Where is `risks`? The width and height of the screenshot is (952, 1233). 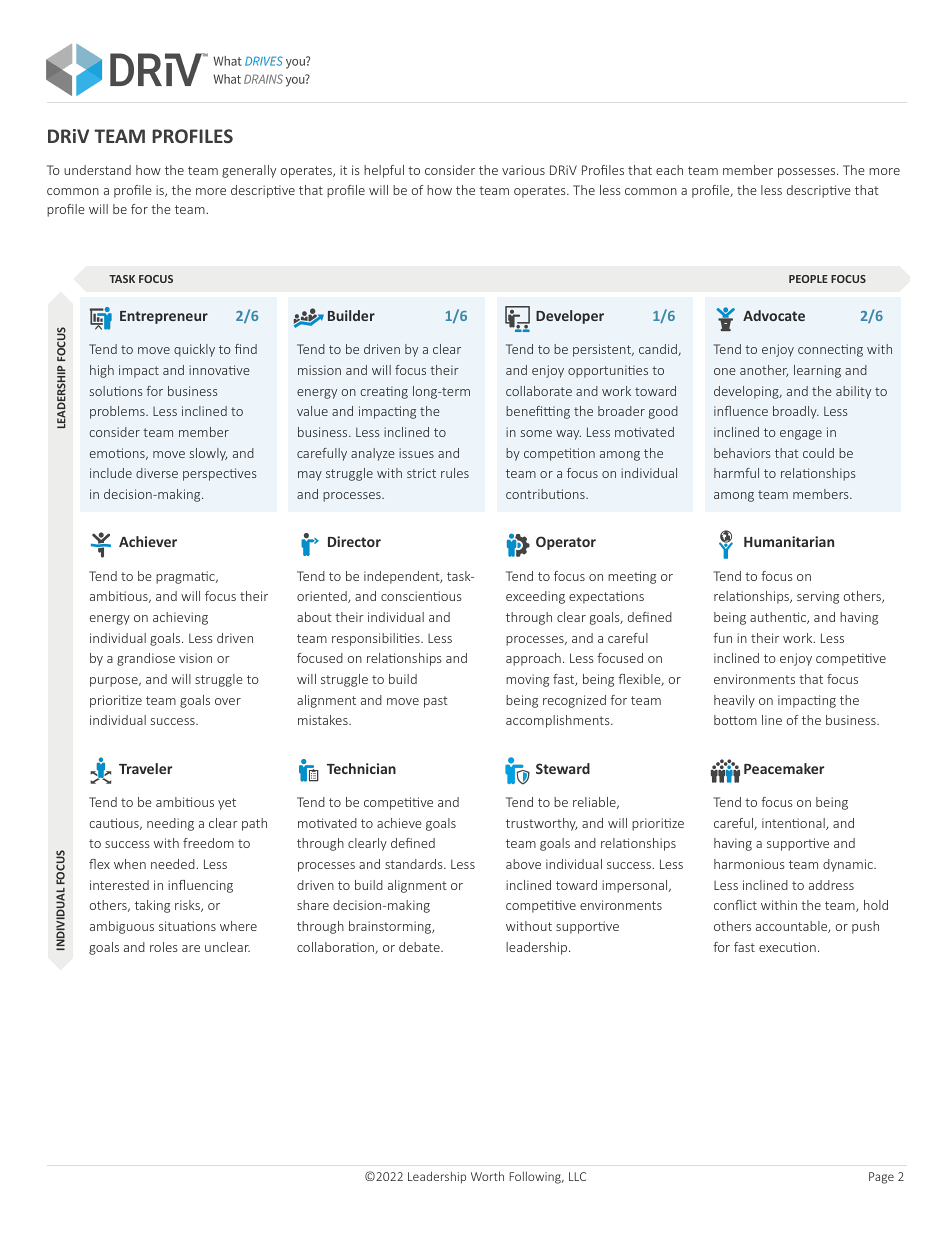 risks is located at coordinates (188, 906).
